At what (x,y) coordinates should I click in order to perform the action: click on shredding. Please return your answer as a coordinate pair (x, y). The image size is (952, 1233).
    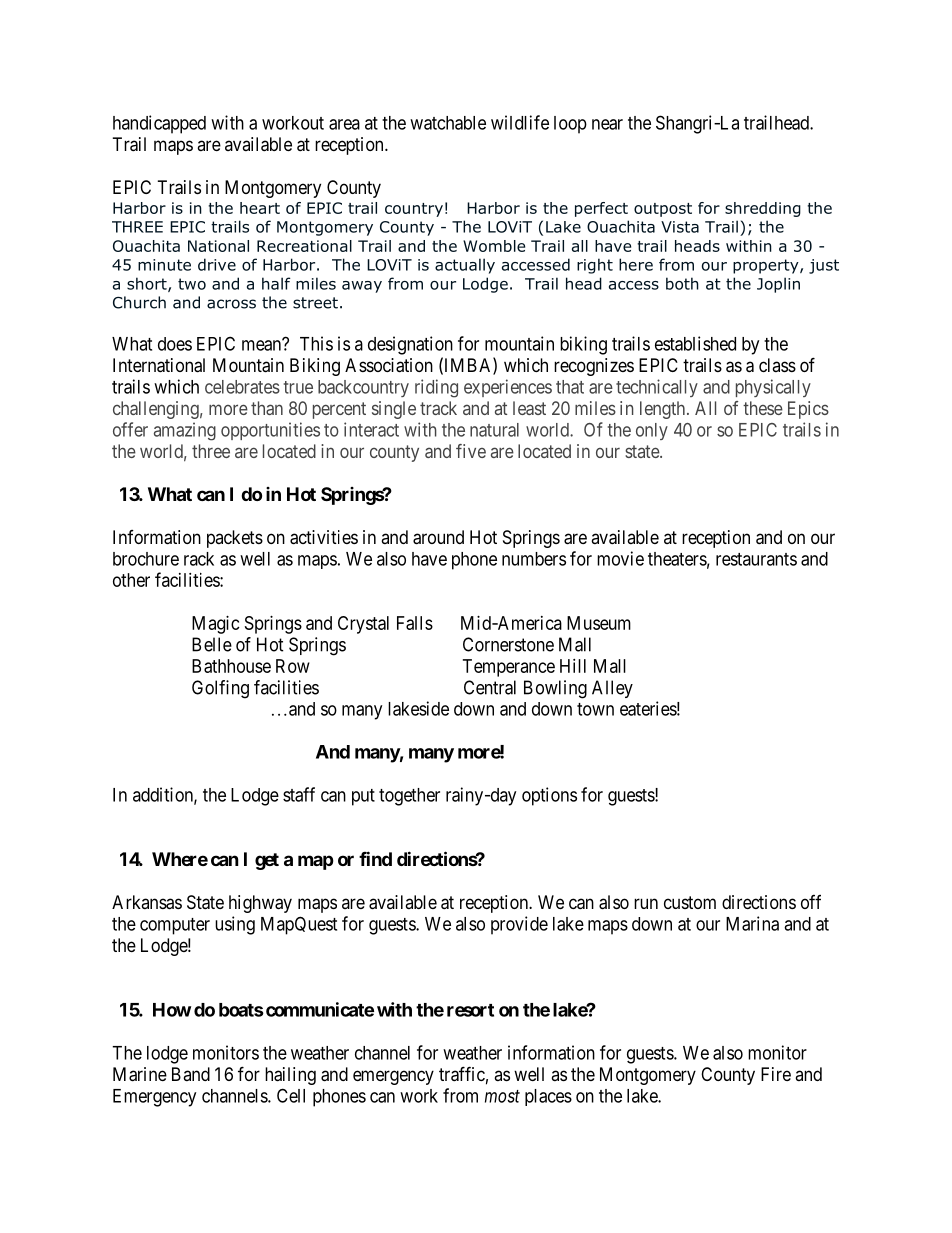
    Looking at the image, I should click on (763, 209).
